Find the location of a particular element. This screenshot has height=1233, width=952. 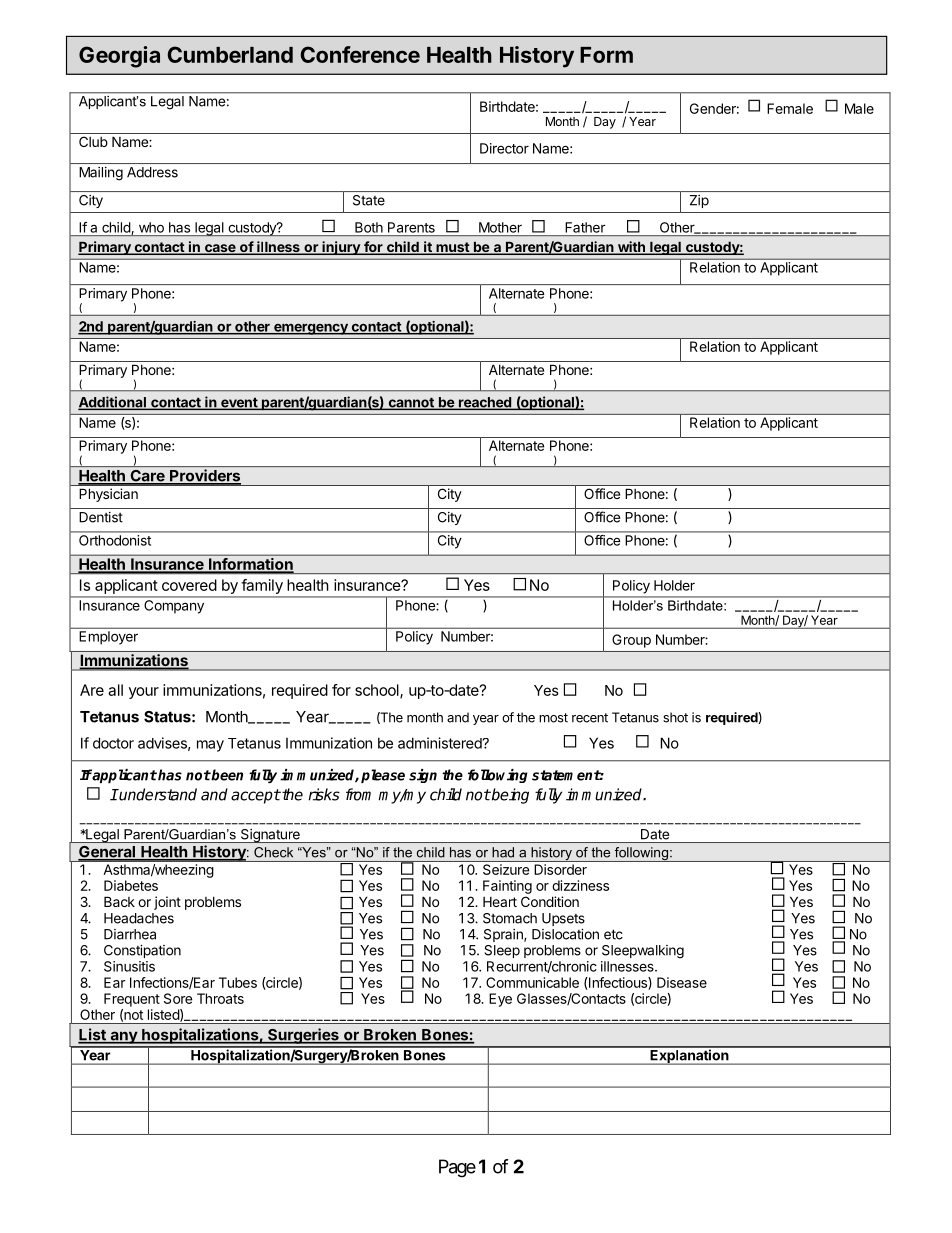

Additional is located at coordinates (113, 403).
